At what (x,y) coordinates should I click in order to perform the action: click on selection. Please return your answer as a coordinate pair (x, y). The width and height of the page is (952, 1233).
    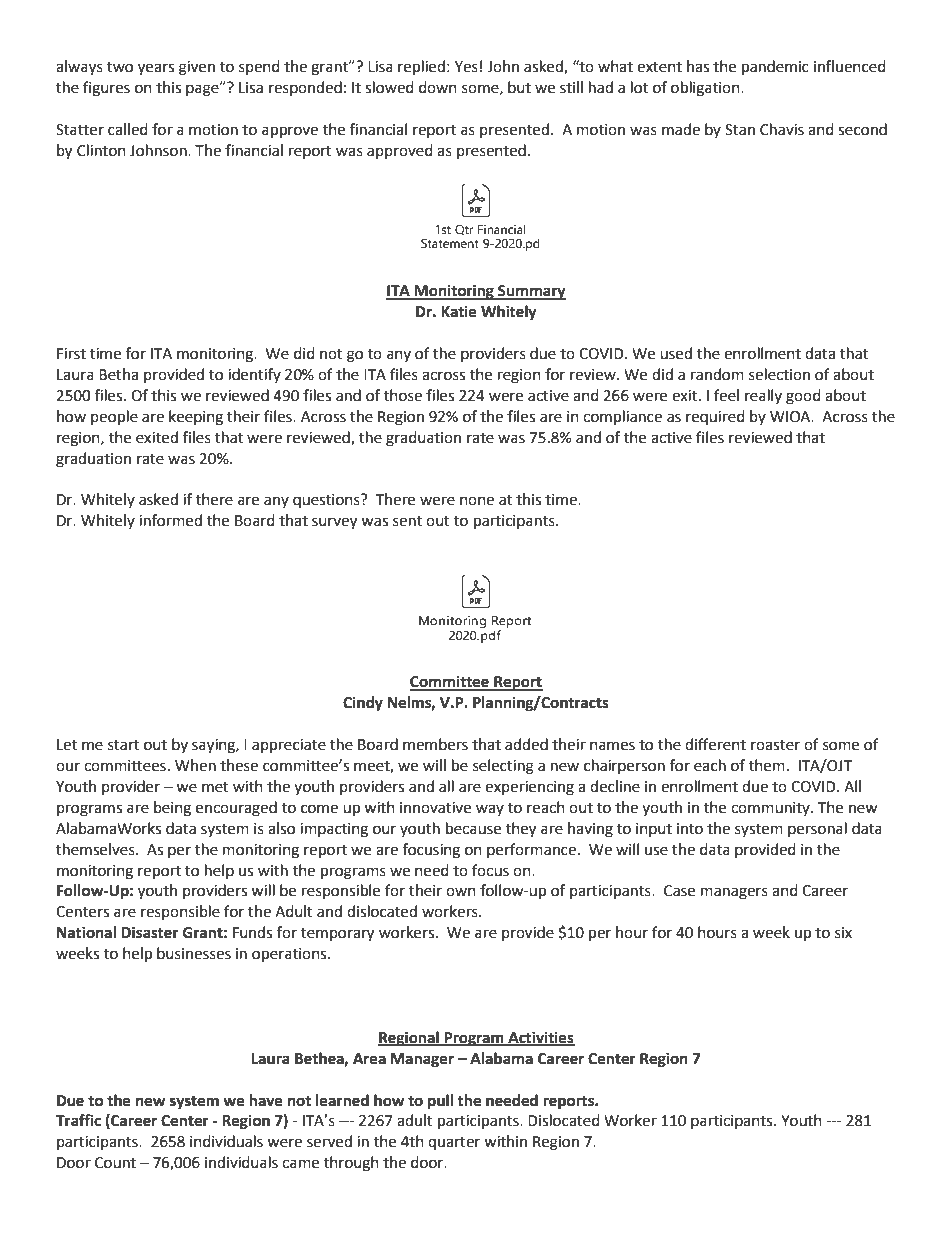
    Looking at the image, I should click on (779, 374).
